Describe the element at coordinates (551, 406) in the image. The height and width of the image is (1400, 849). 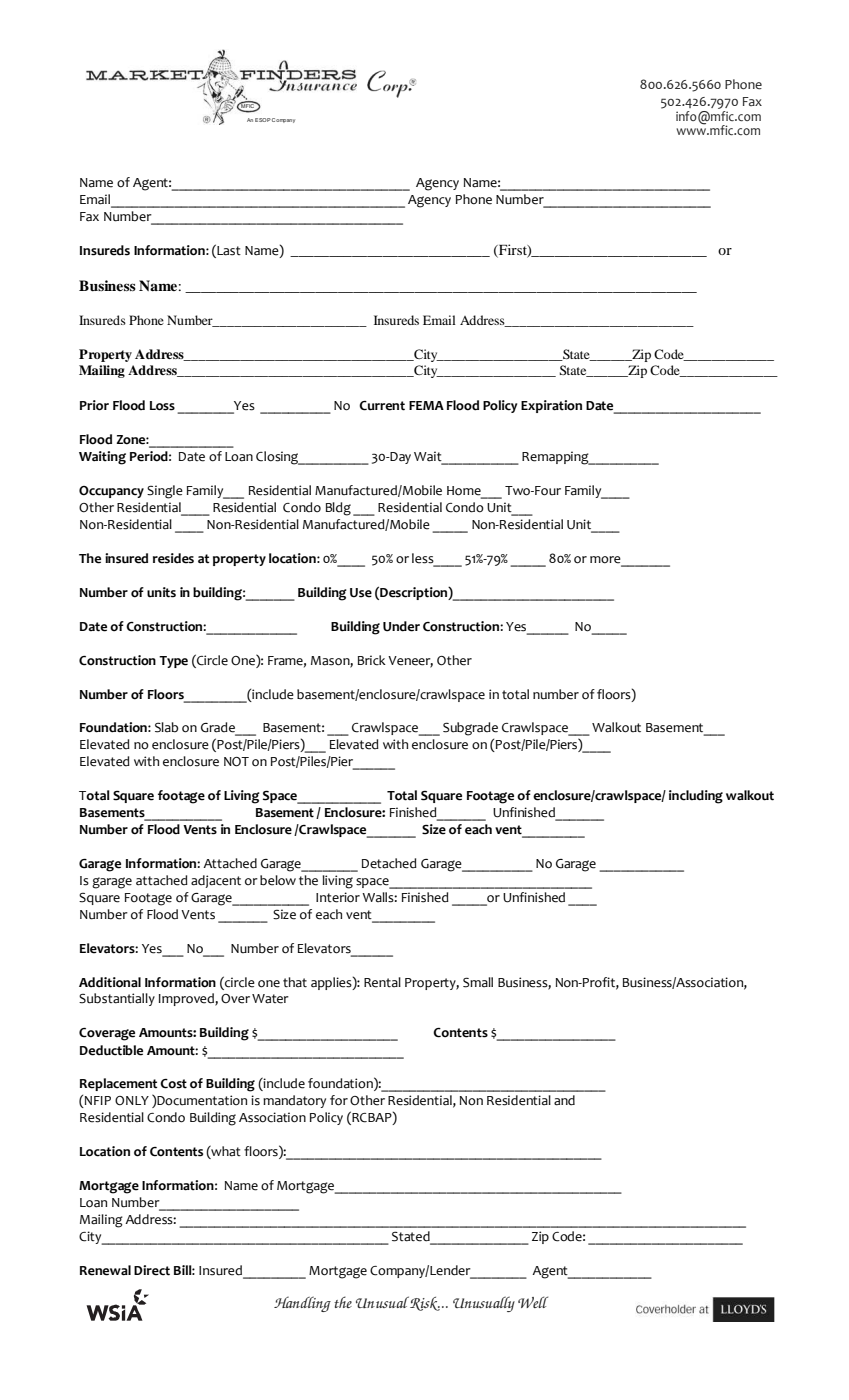
I see `Expiration` at that location.
